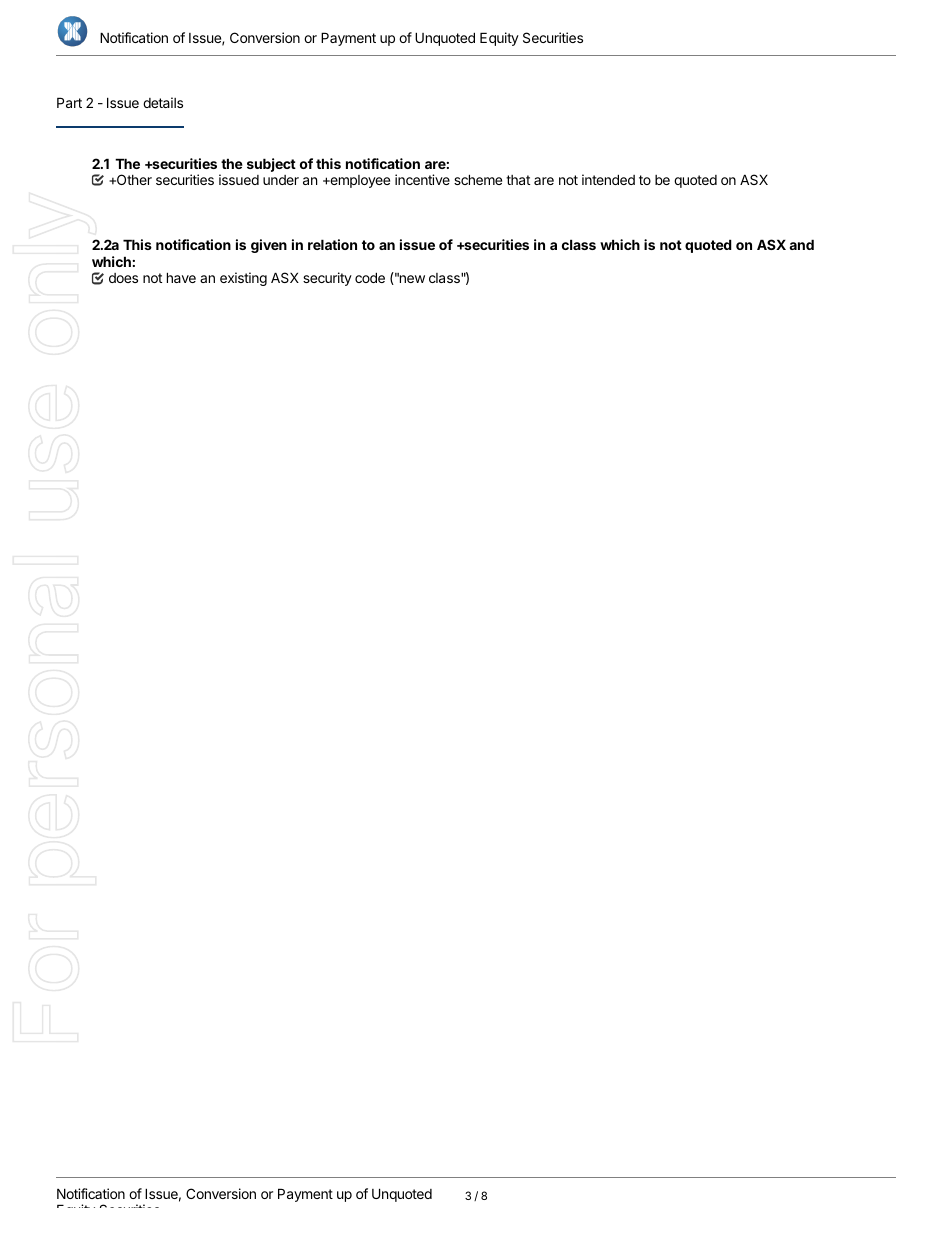 The height and width of the screenshot is (1233, 952). I want to click on intended, so click(608, 179).
